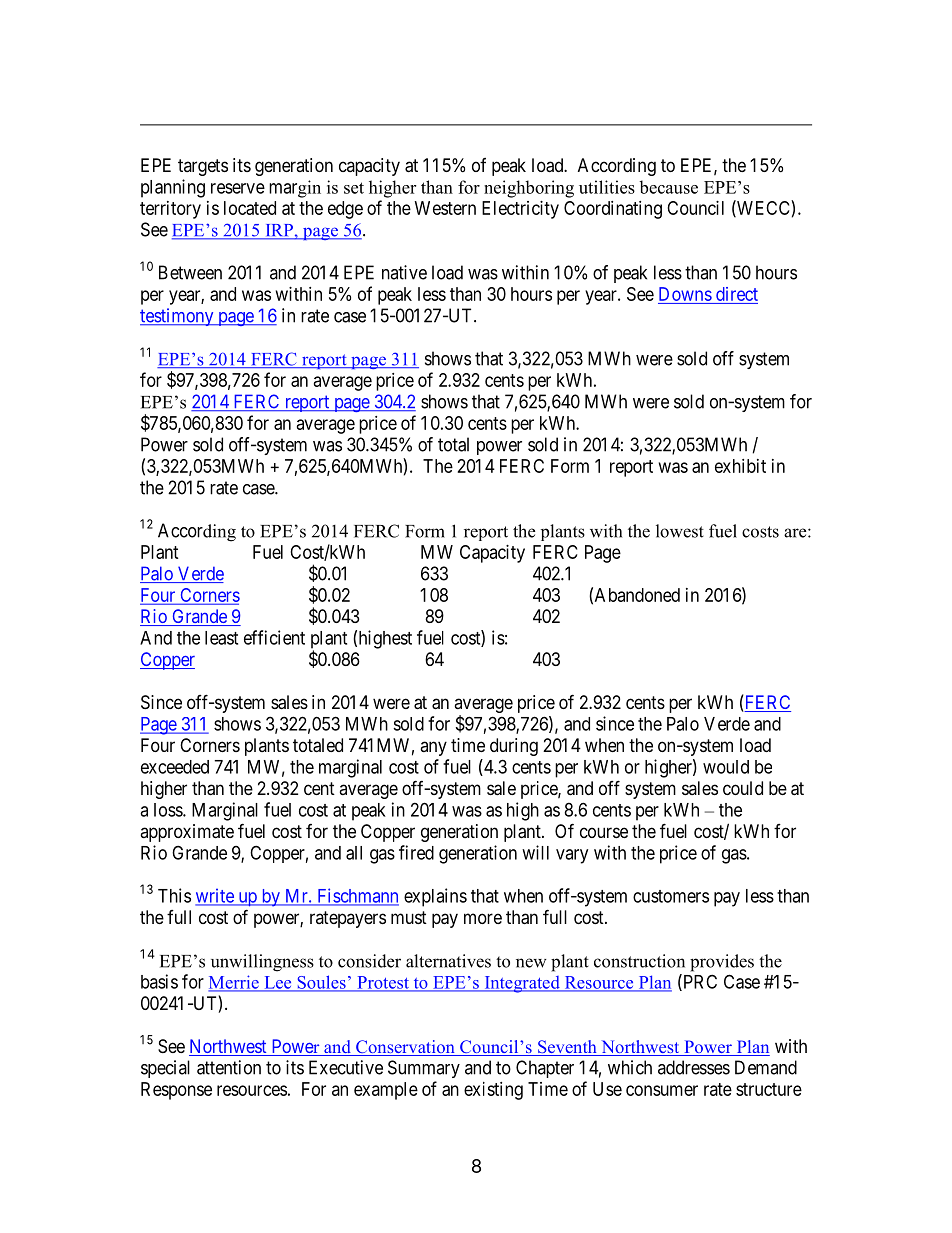 This screenshot has width=952, height=1233. What do you see at coordinates (187, 833) in the screenshot?
I see `approximate` at bounding box center [187, 833].
